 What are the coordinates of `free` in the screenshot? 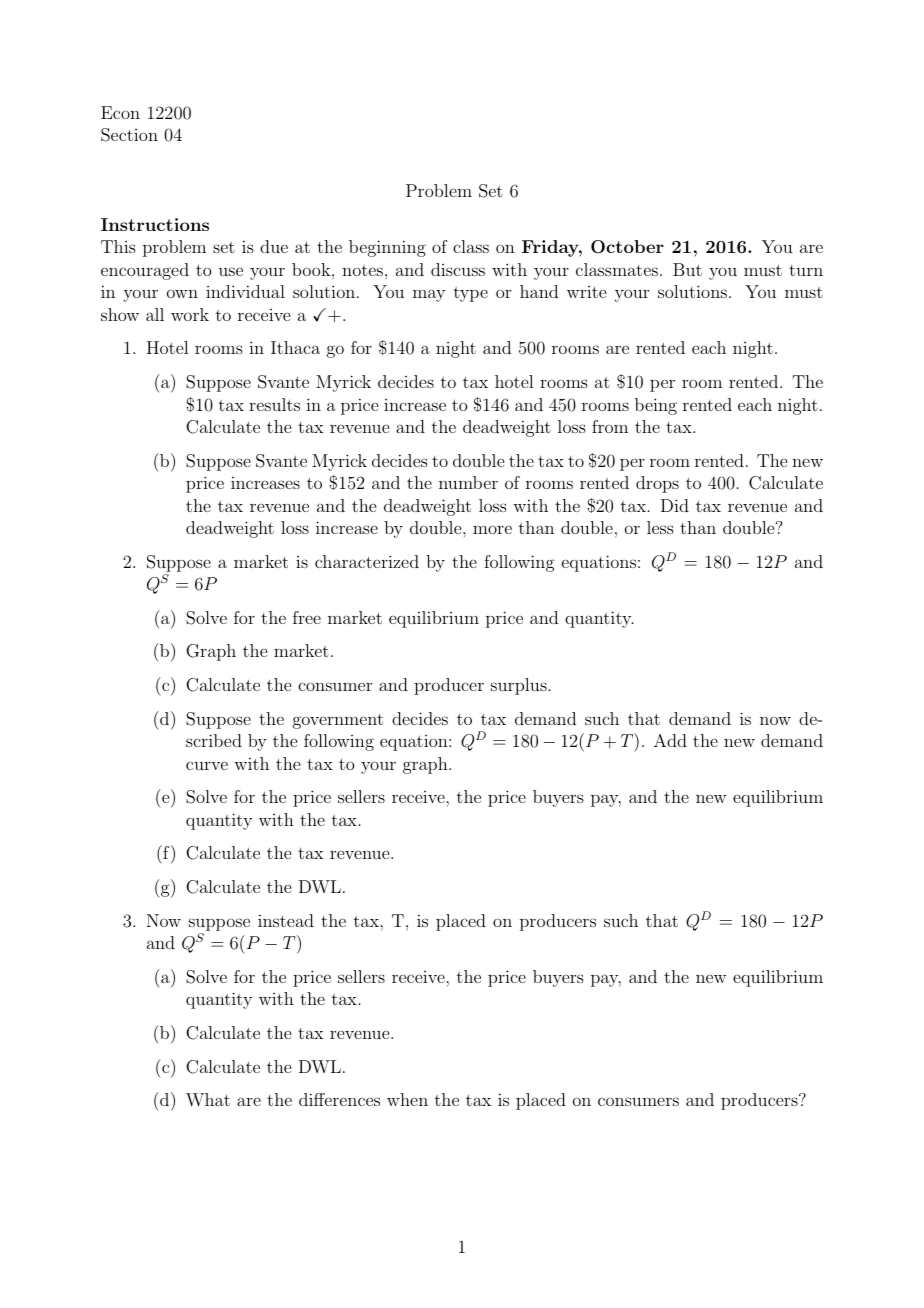 It's located at (307, 617).
